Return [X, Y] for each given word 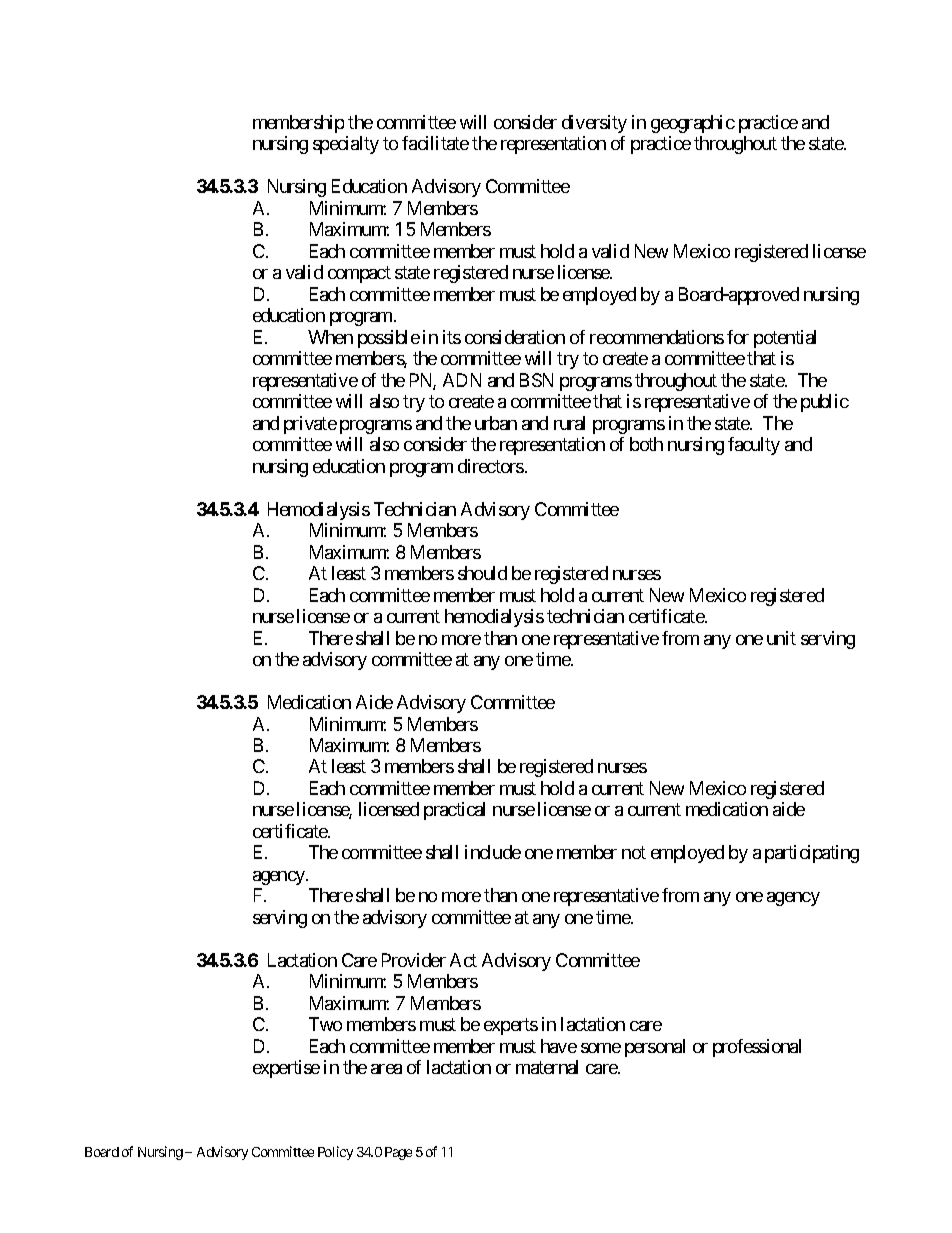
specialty [346, 145]
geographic [693, 124]
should [482, 573]
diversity [594, 124]
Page [398, 1153]
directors [491, 466]
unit [781, 638]
